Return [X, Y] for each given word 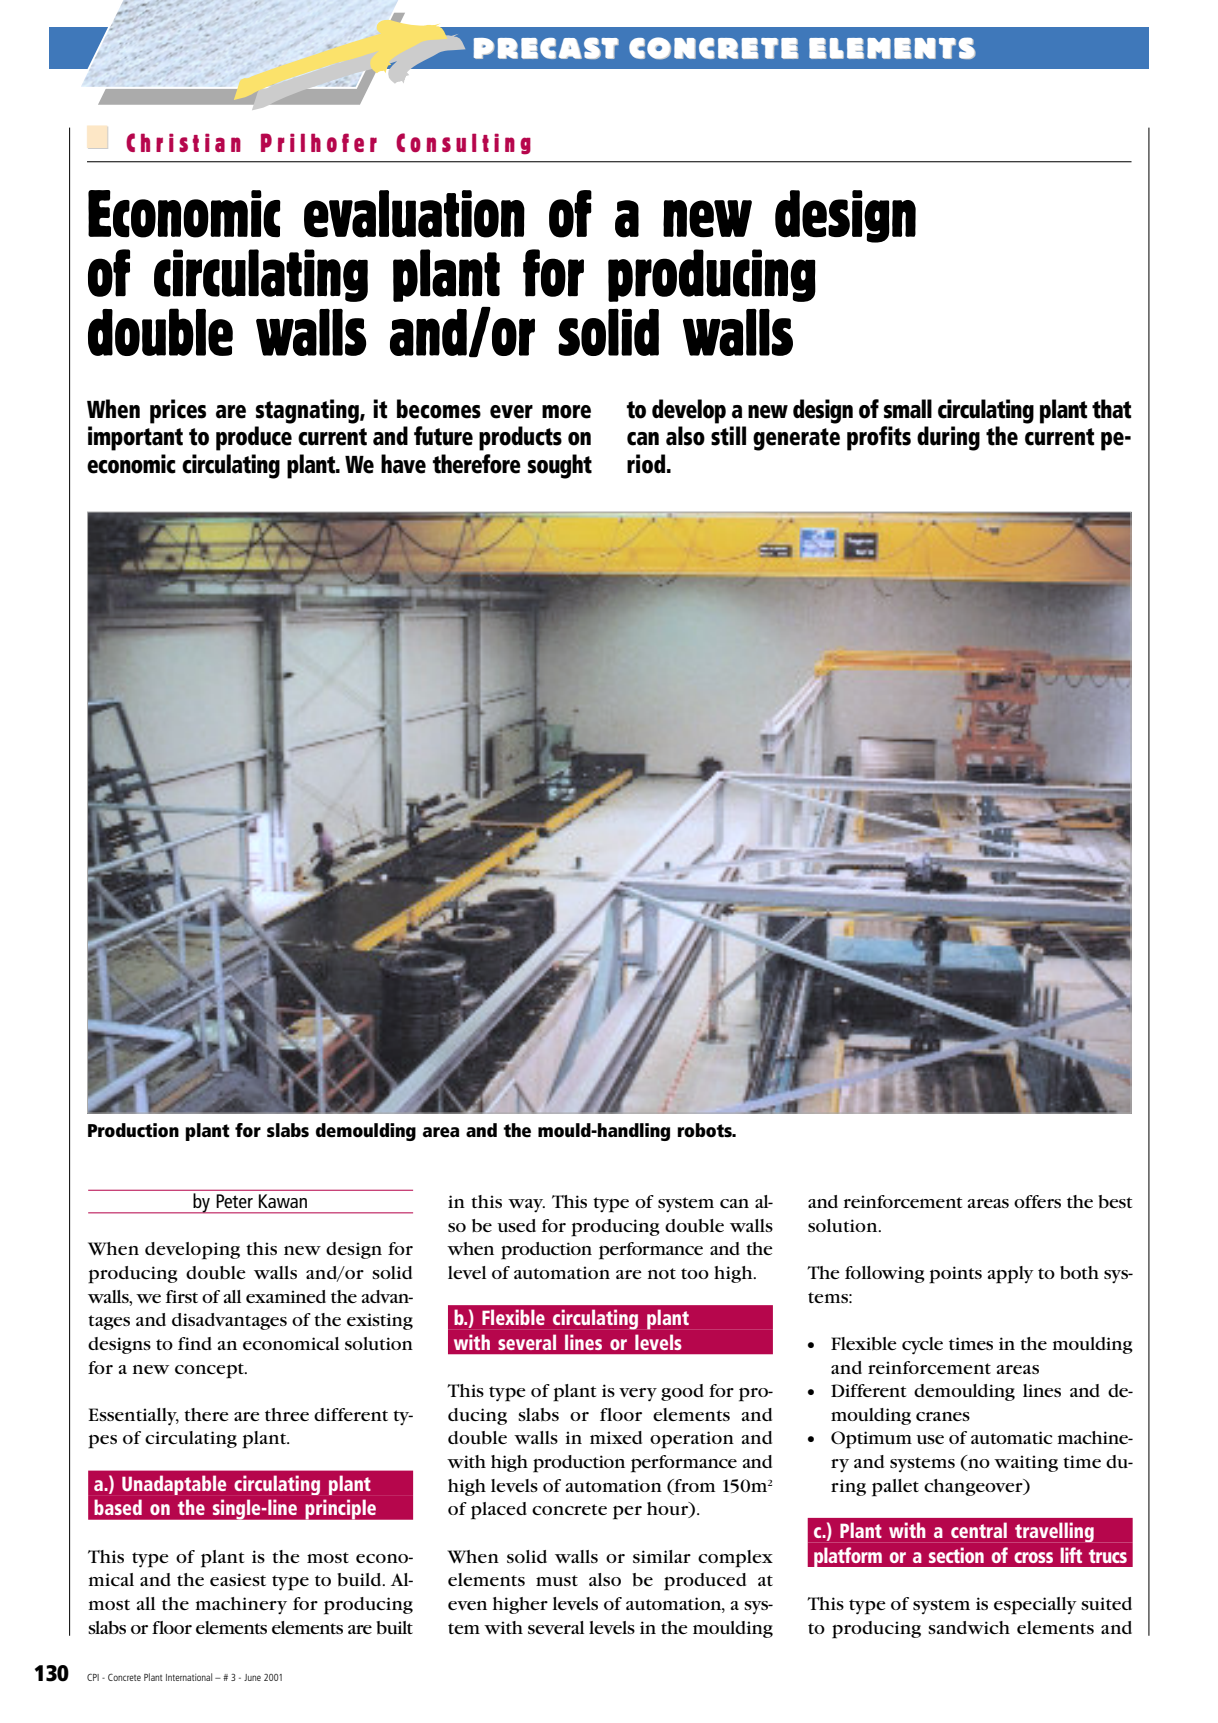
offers [1037, 1201]
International [189, 1677]
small [908, 409]
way [526, 1205]
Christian [183, 142]
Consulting [463, 144]
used [516, 1225]
